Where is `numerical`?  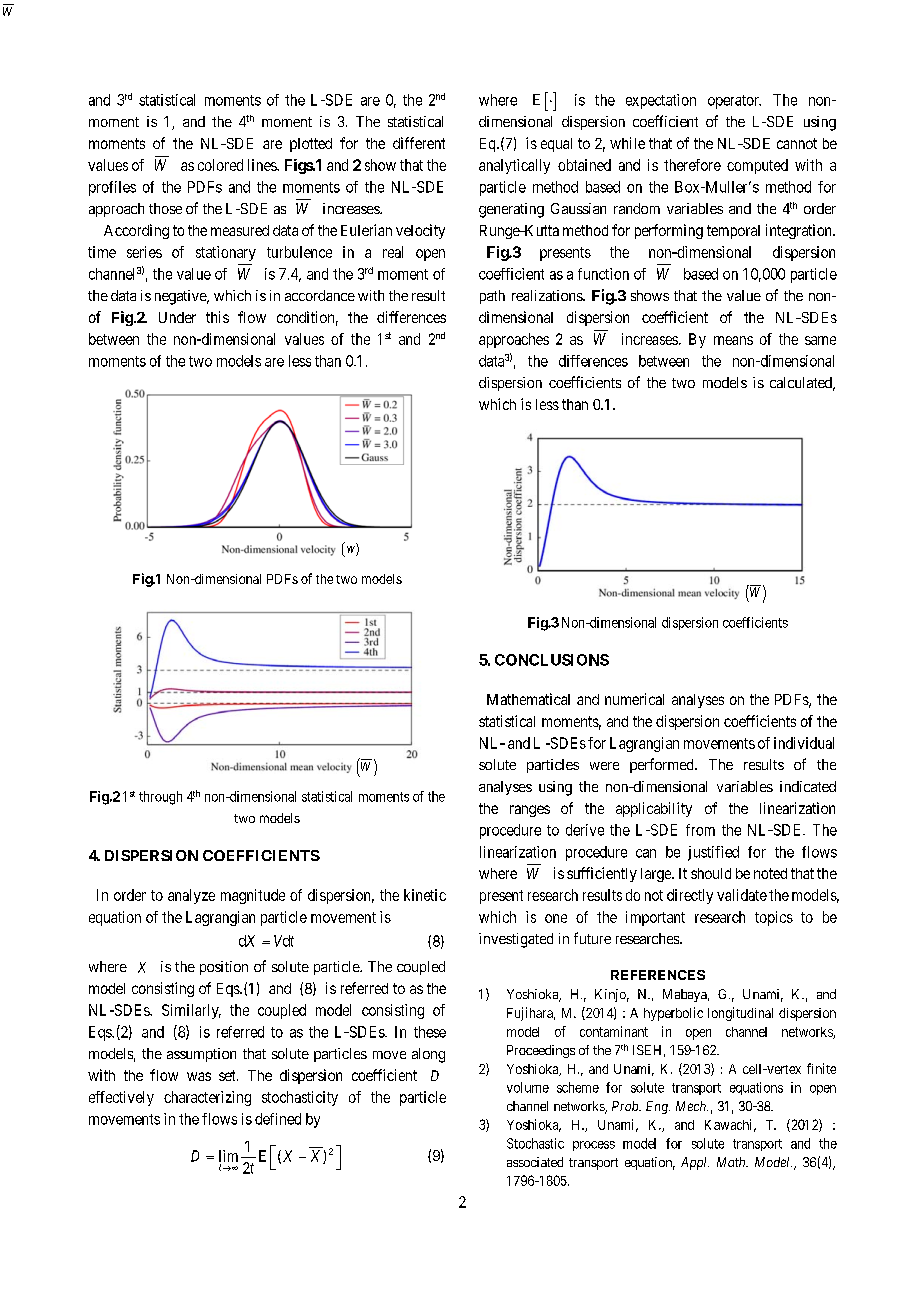
numerical is located at coordinates (634, 699).
